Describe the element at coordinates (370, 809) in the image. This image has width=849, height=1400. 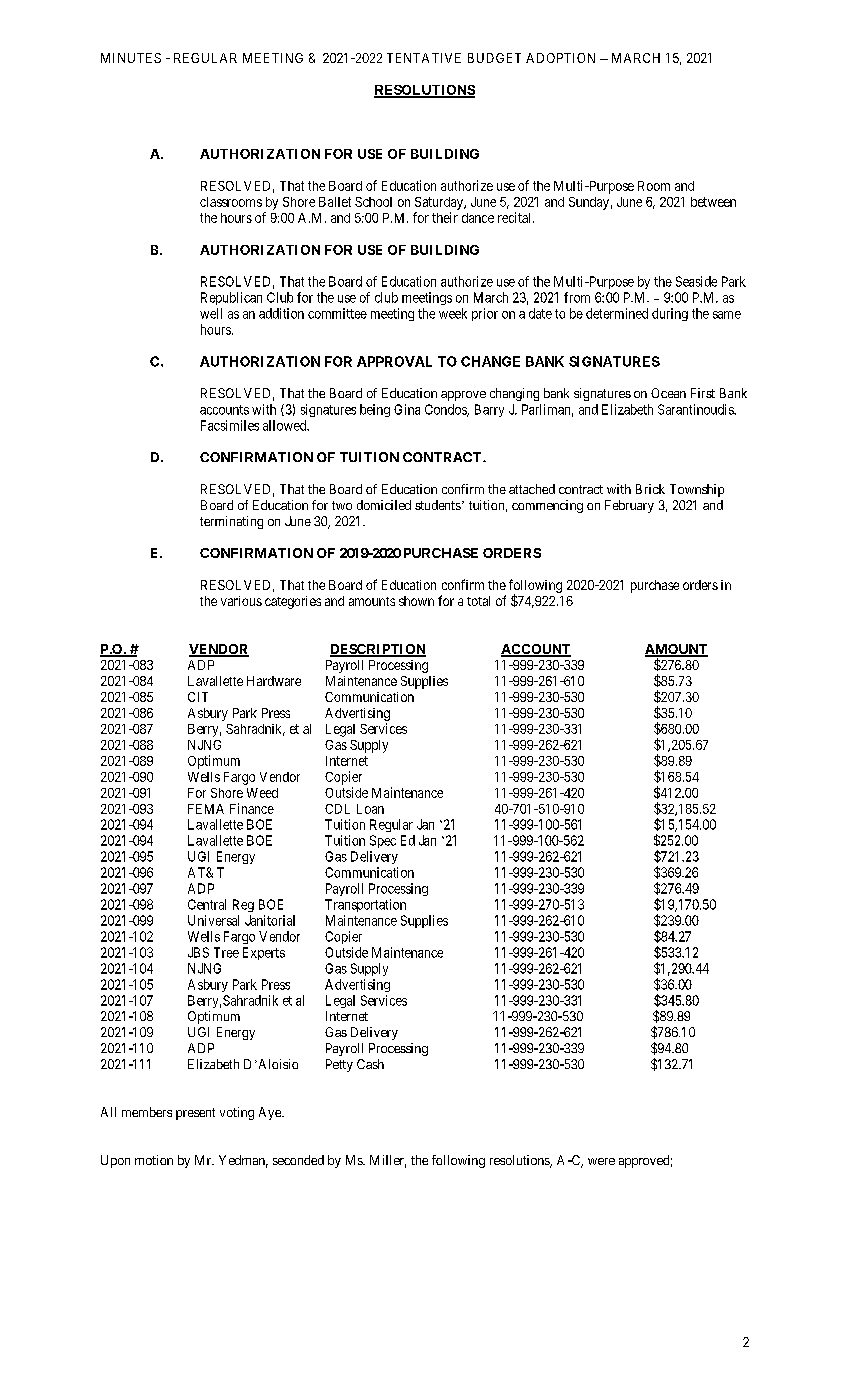
I see `Loan` at that location.
